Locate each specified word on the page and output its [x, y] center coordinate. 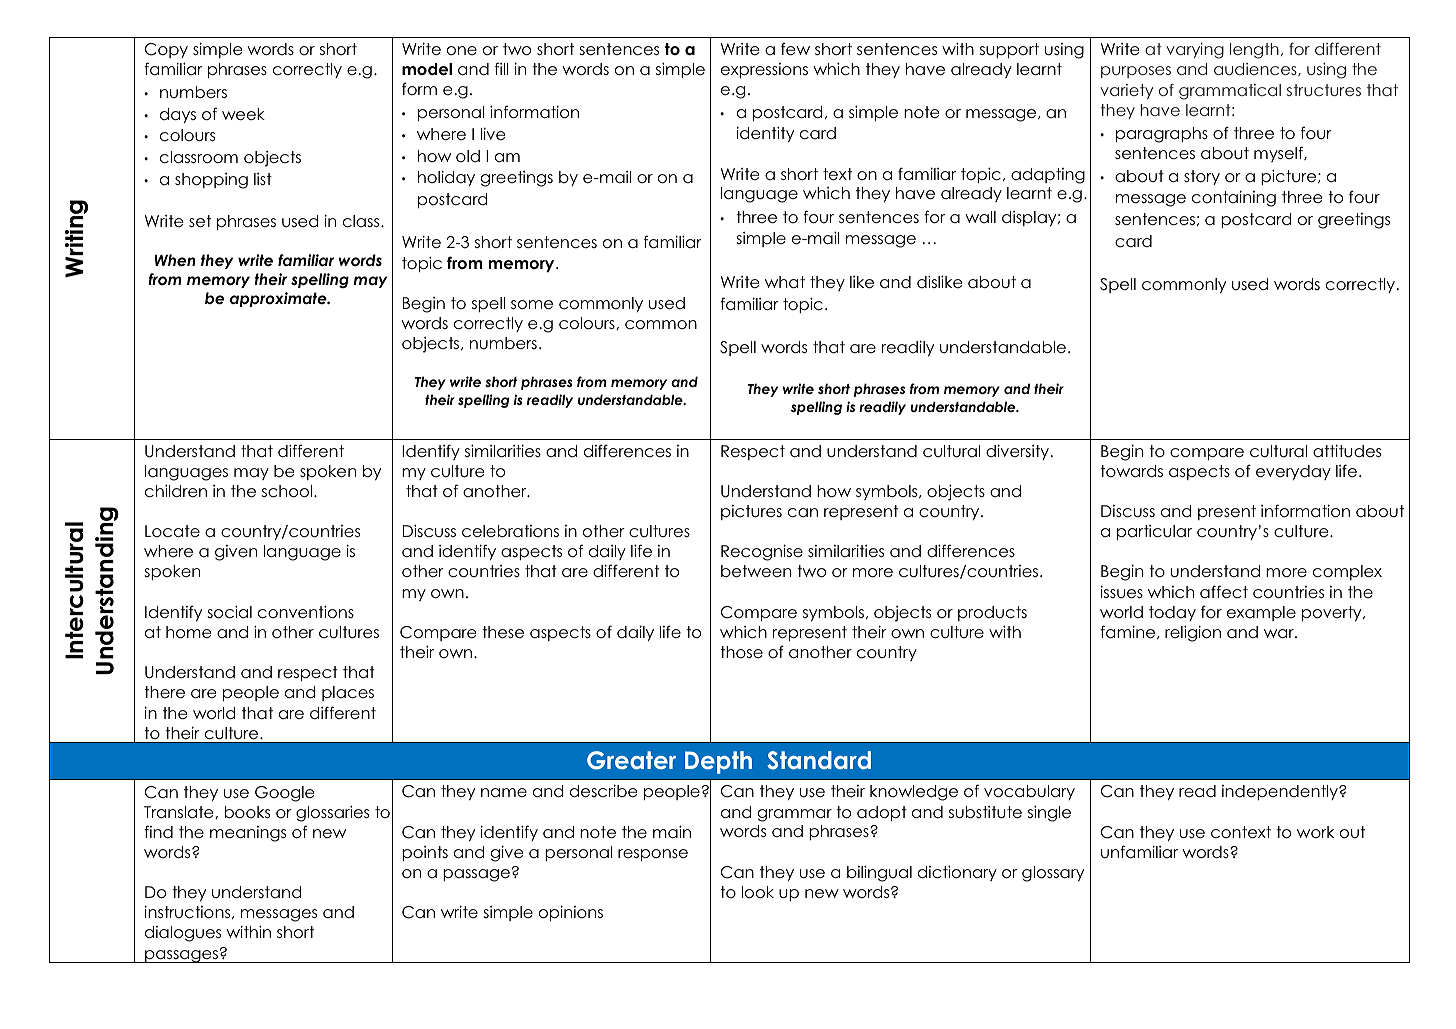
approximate [279, 299]
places [348, 693]
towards [1131, 471]
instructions [188, 912]
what [785, 282]
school [288, 491]
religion [1193, 633]
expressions [764, 70]
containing [1234, 198]
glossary [1053, 874]
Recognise [762, 552]
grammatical [1230, 92]
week [243, 114]
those [741, 652]
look [758, 892]
